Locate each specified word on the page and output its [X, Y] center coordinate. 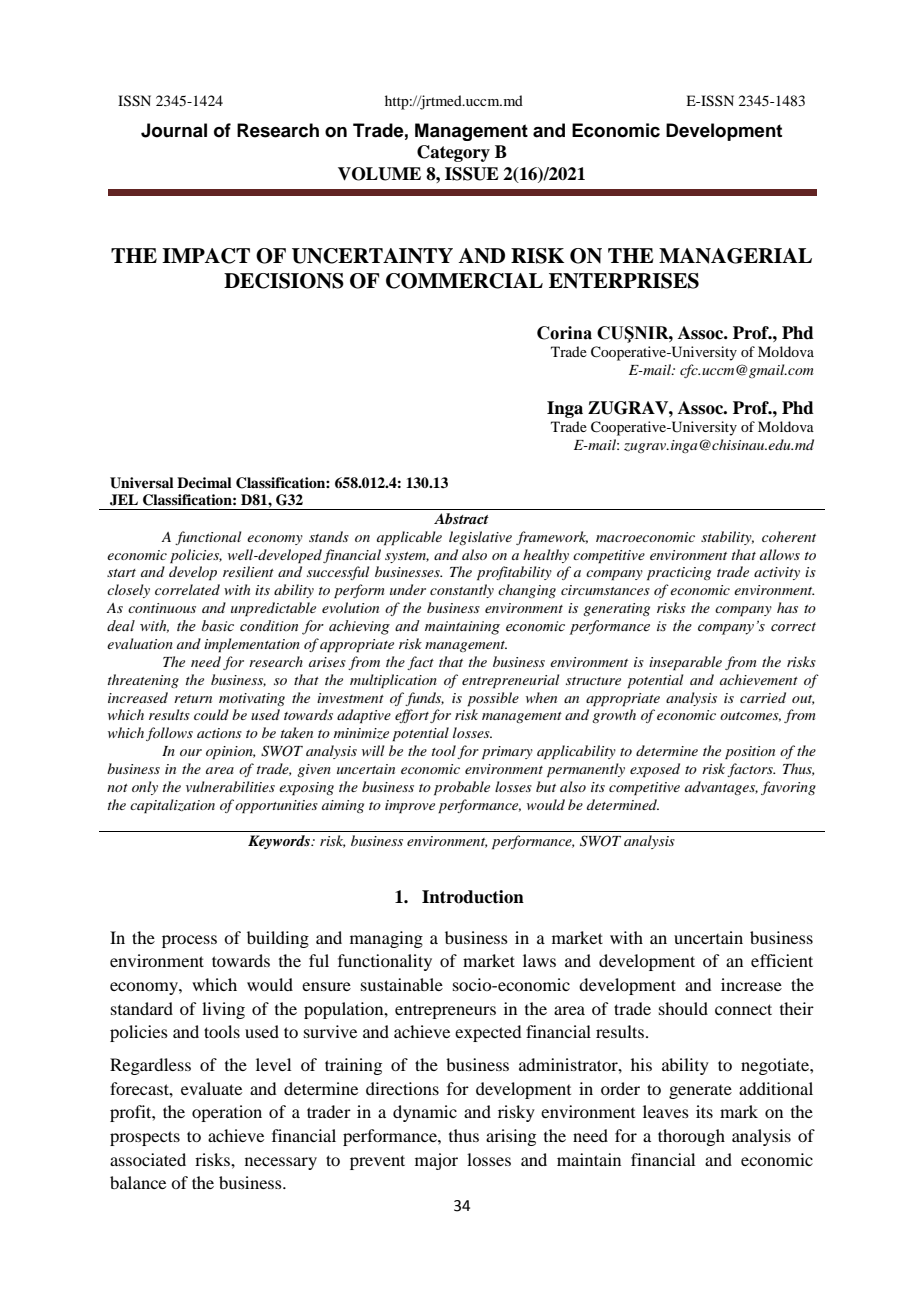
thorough [691, 1137]
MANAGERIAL [735, 256]
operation [227, 1113]
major [436, 1161]
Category [453, 153]
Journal [174, 130]
